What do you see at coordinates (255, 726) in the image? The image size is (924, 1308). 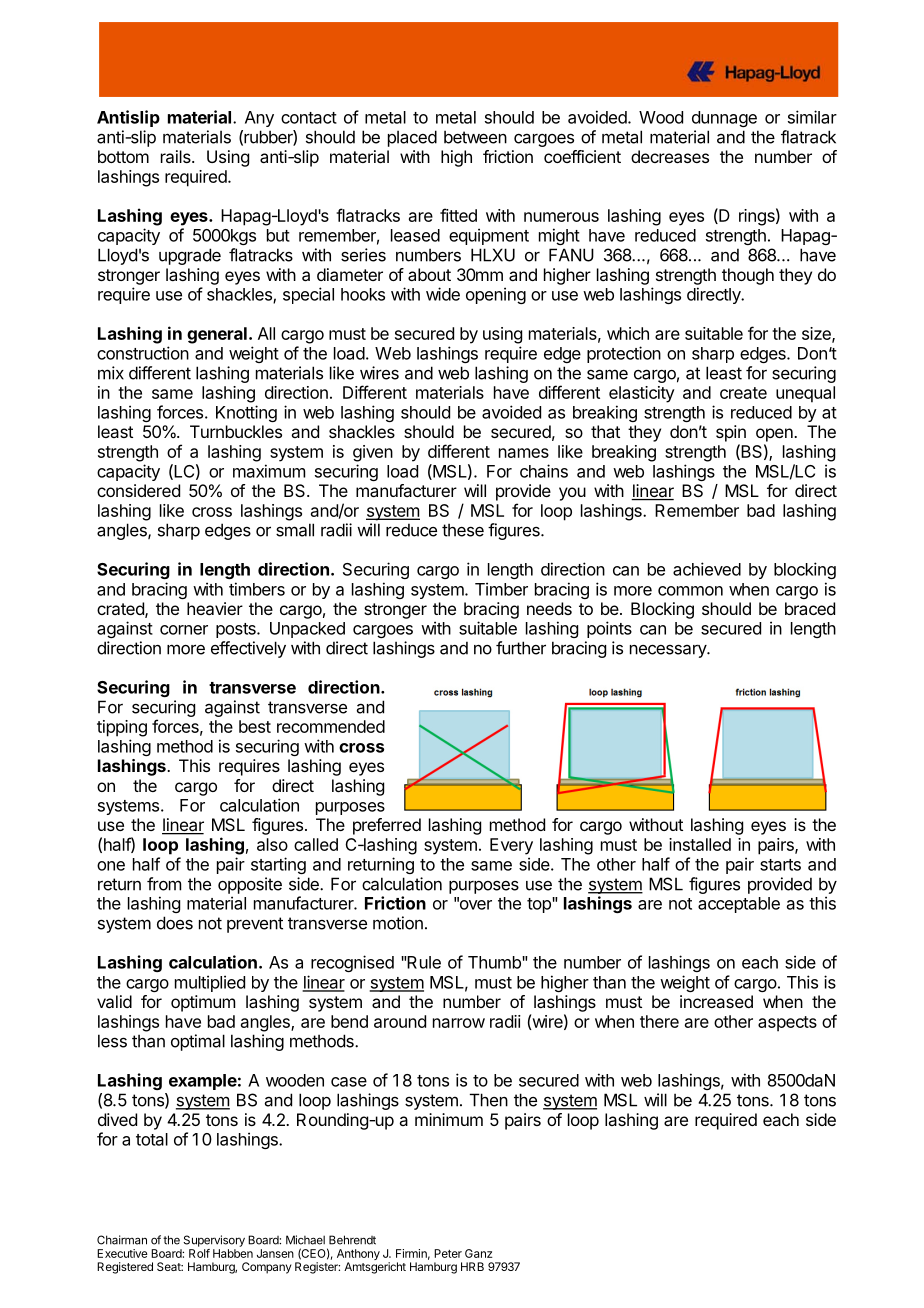 I see `best` at bounding box center [255, 726].
